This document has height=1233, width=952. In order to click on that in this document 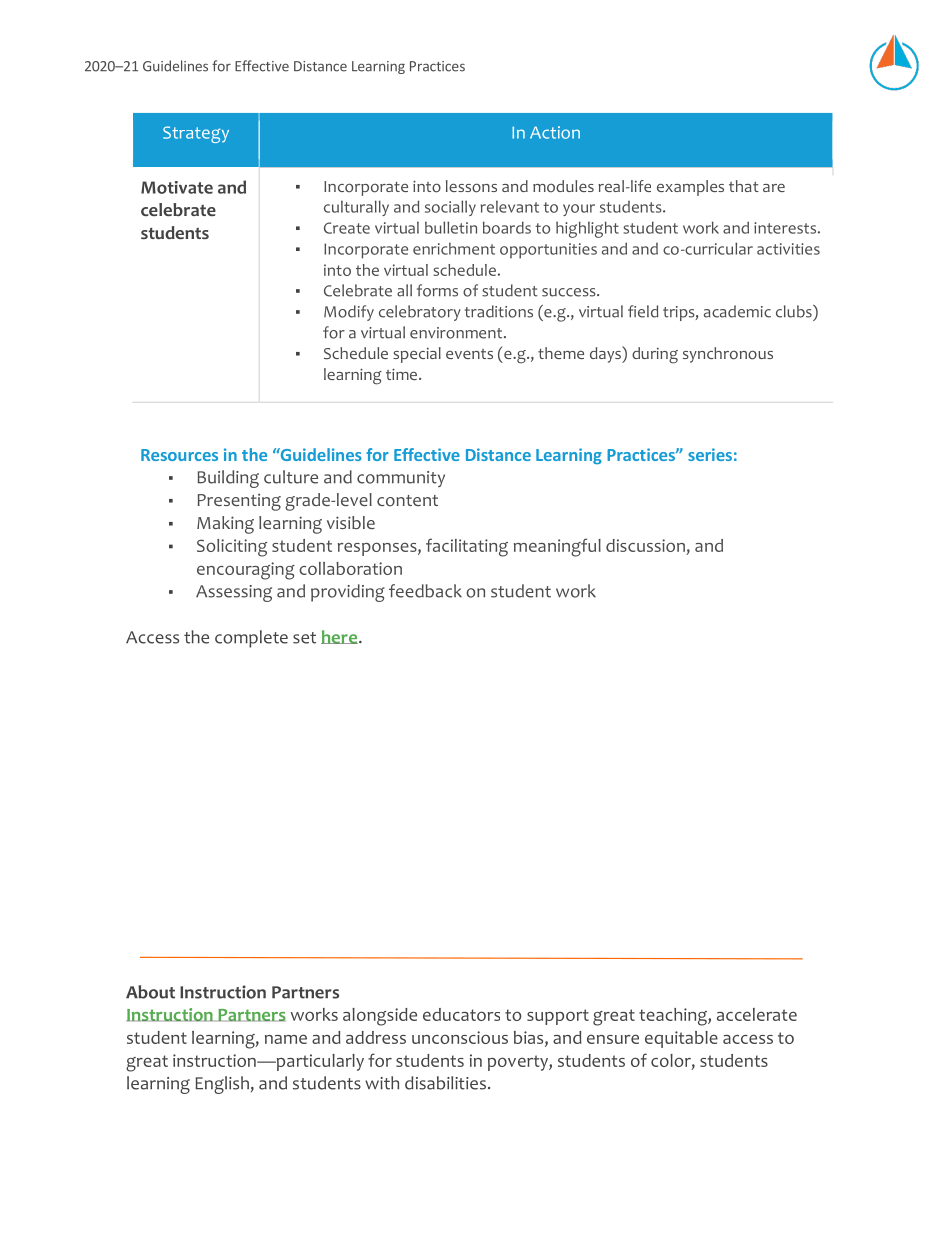, I will do `click(744, 186)`.
